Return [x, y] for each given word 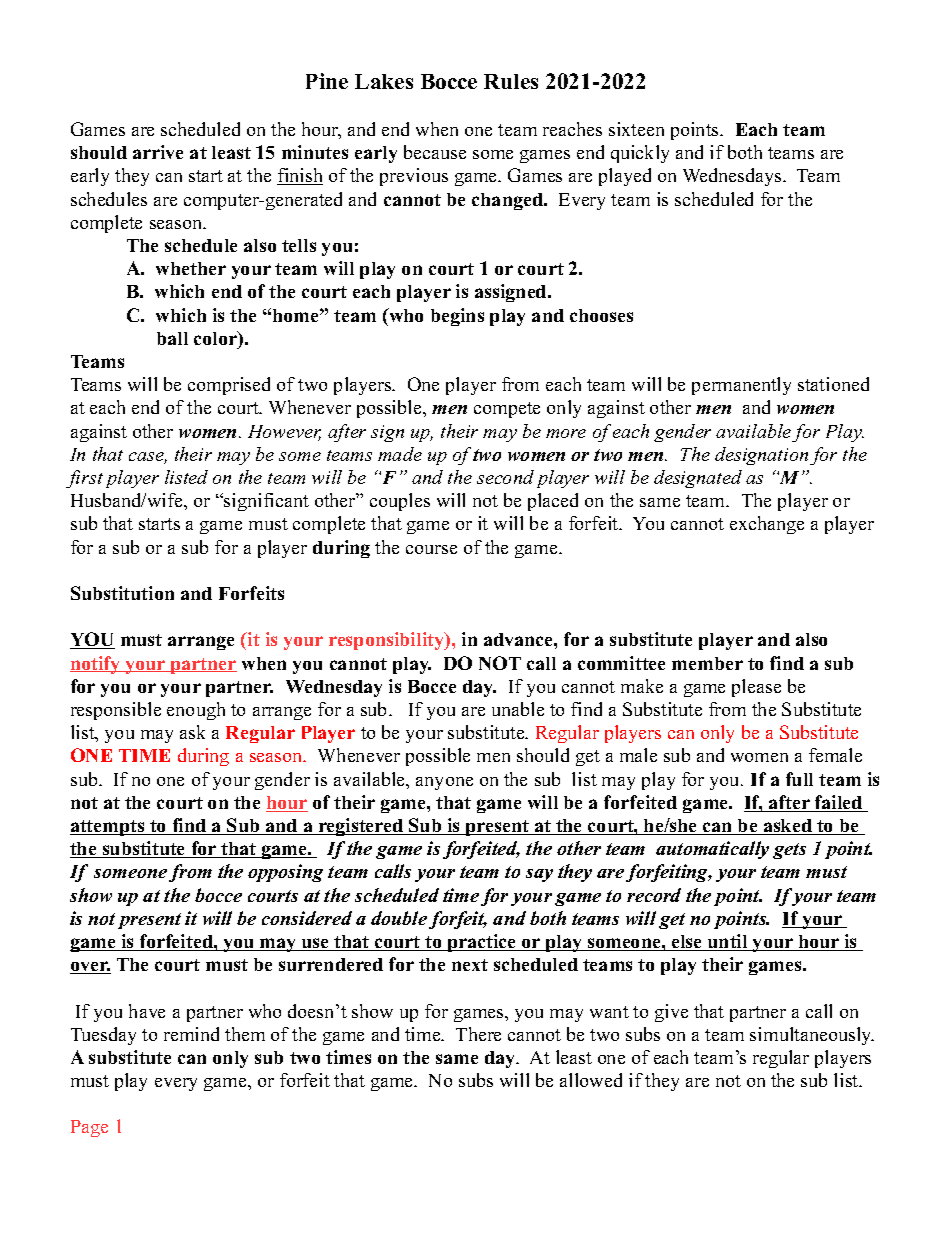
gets [789, 851]
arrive [158, 152]
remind [191, 1034]
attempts [108, 828]
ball [172, 338]
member [707, 663]
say [539, 875]
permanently [741, 386]
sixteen [636, 129]
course [431, 549]
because [435, 152]
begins [457, 317]
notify [96, 665]
